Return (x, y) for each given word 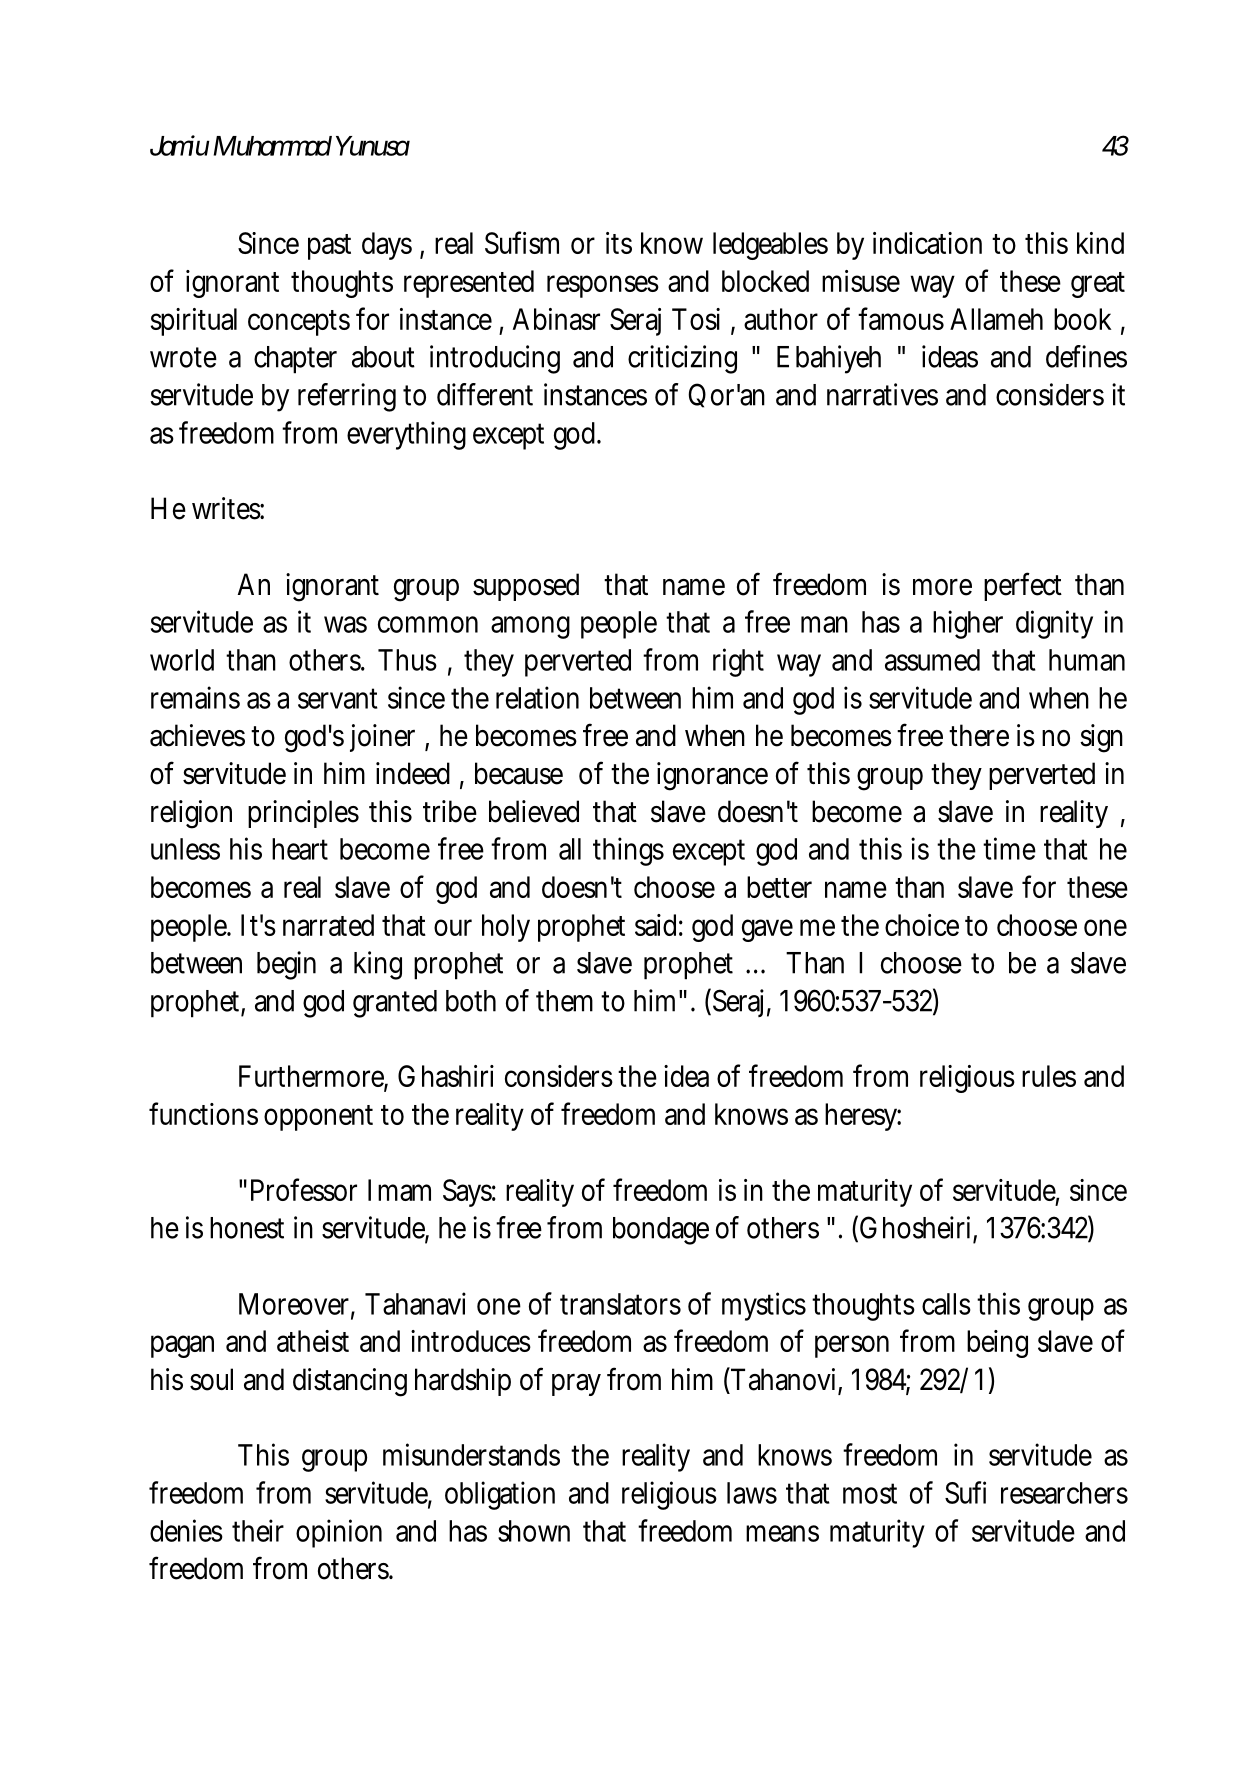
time (1009, 848)
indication (927, 243)
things (628, 851)
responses (603, 286)
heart (300, 849)
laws (752, 1493)
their (258, 1530)
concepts (299, 323)
